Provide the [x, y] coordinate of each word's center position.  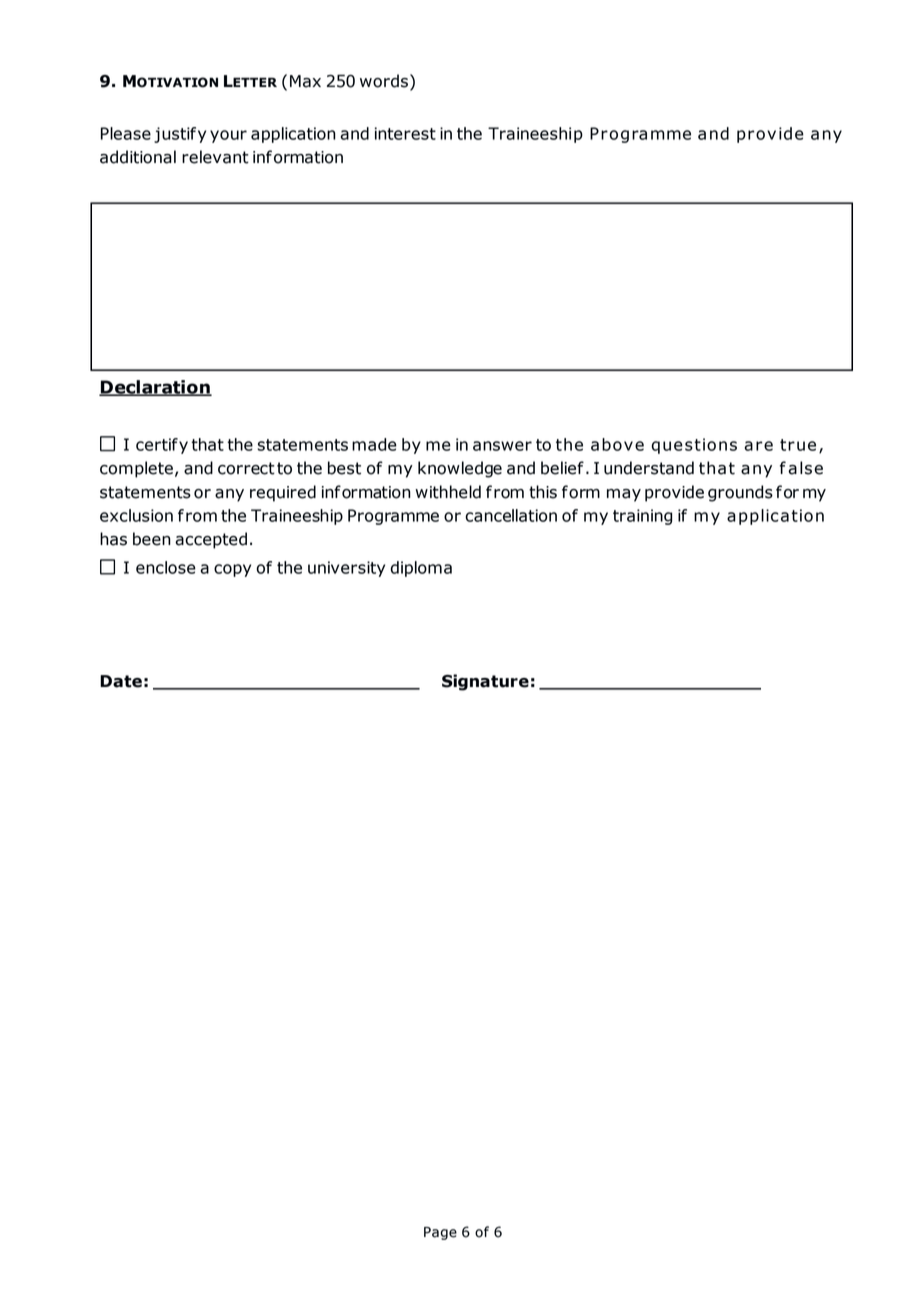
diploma [421, 569]
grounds [740, 493]
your [228, 136]
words [384, 81]
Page [440, 1233]
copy [232, 570]
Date [121, 681]
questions [694, 446]
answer [502, 446]
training [642, 517]
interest [405, 133]
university [346, 569]
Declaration [155, 388]
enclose [166, 567]
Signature [485, 682]
